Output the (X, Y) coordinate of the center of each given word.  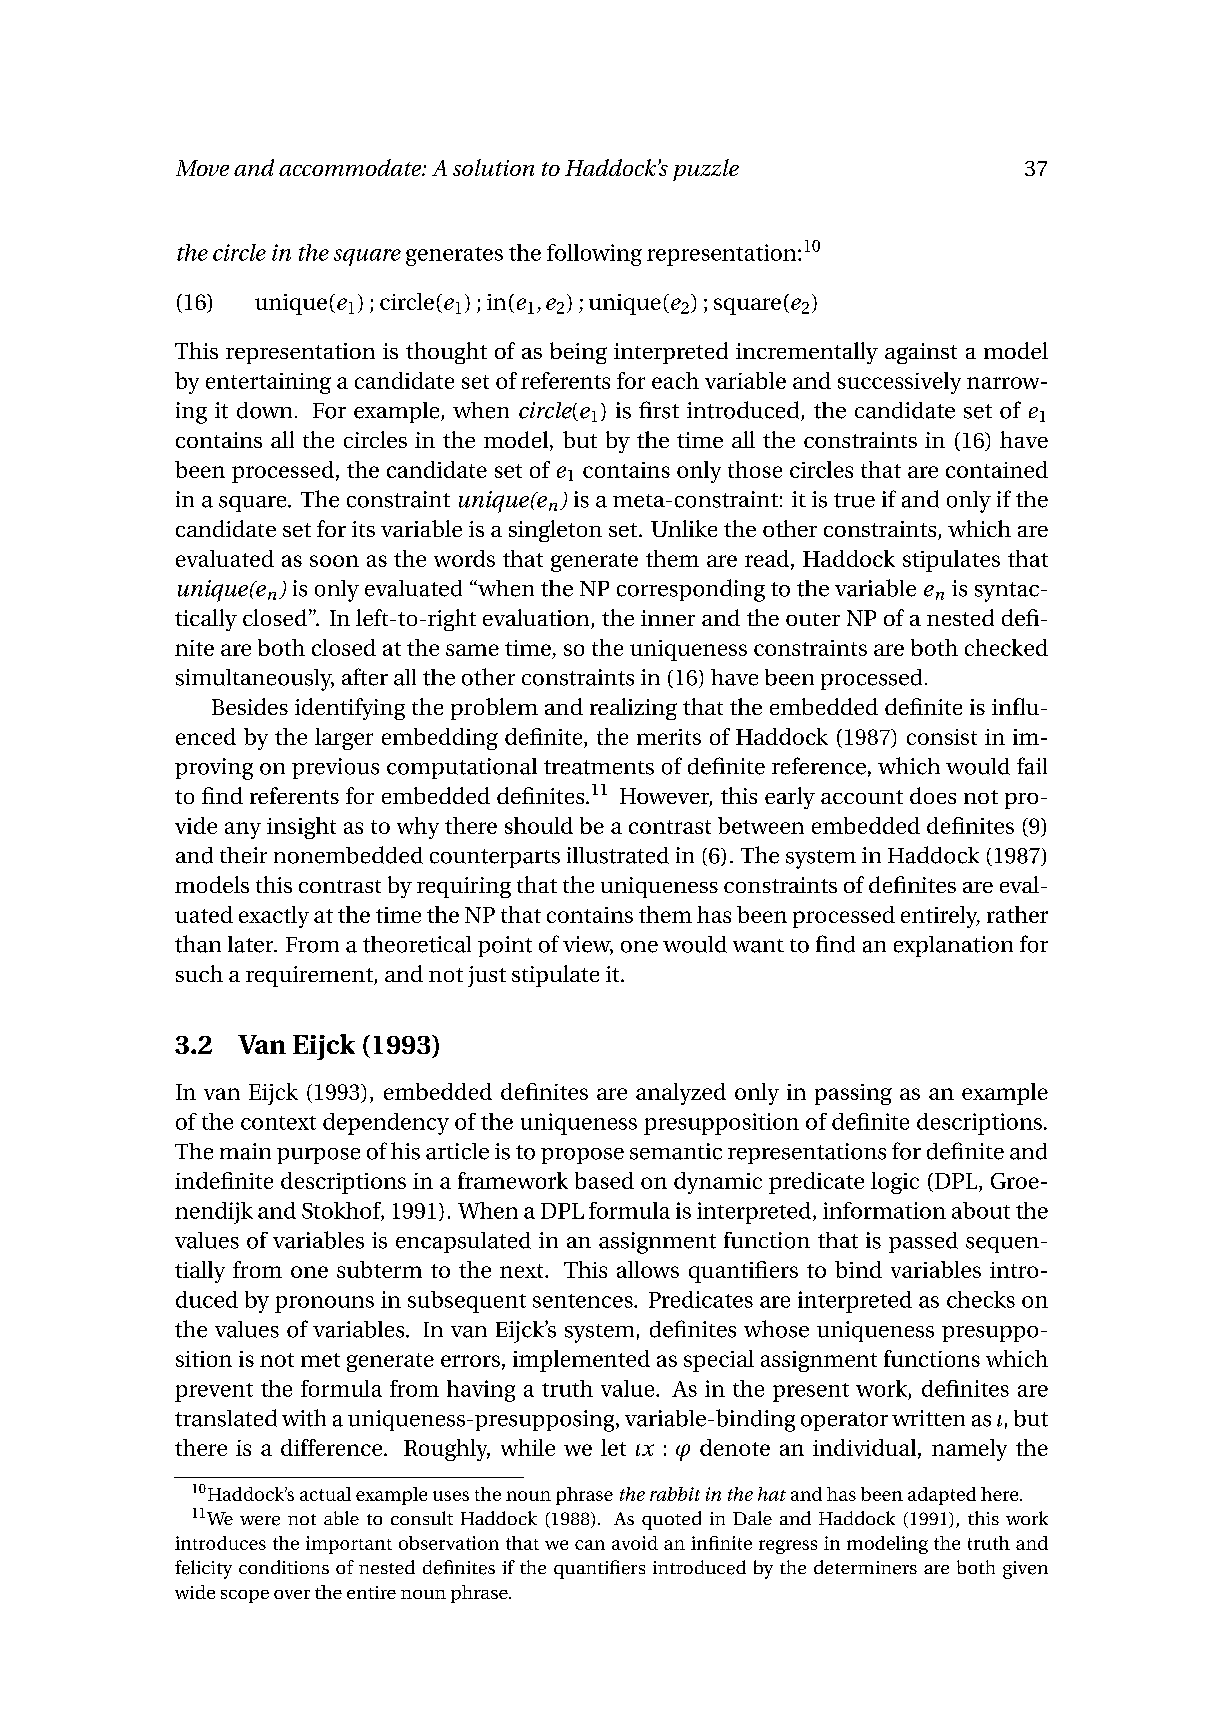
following (594, 255)
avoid (635, 1543)
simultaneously (255, 680)
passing (853, 1094)
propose (582, 1156)
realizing (633, 709)
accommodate (351, 167)
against (921, 353)
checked (1006, 647)
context (278, 1123)
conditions (284, 1567)
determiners (865, 1567)
